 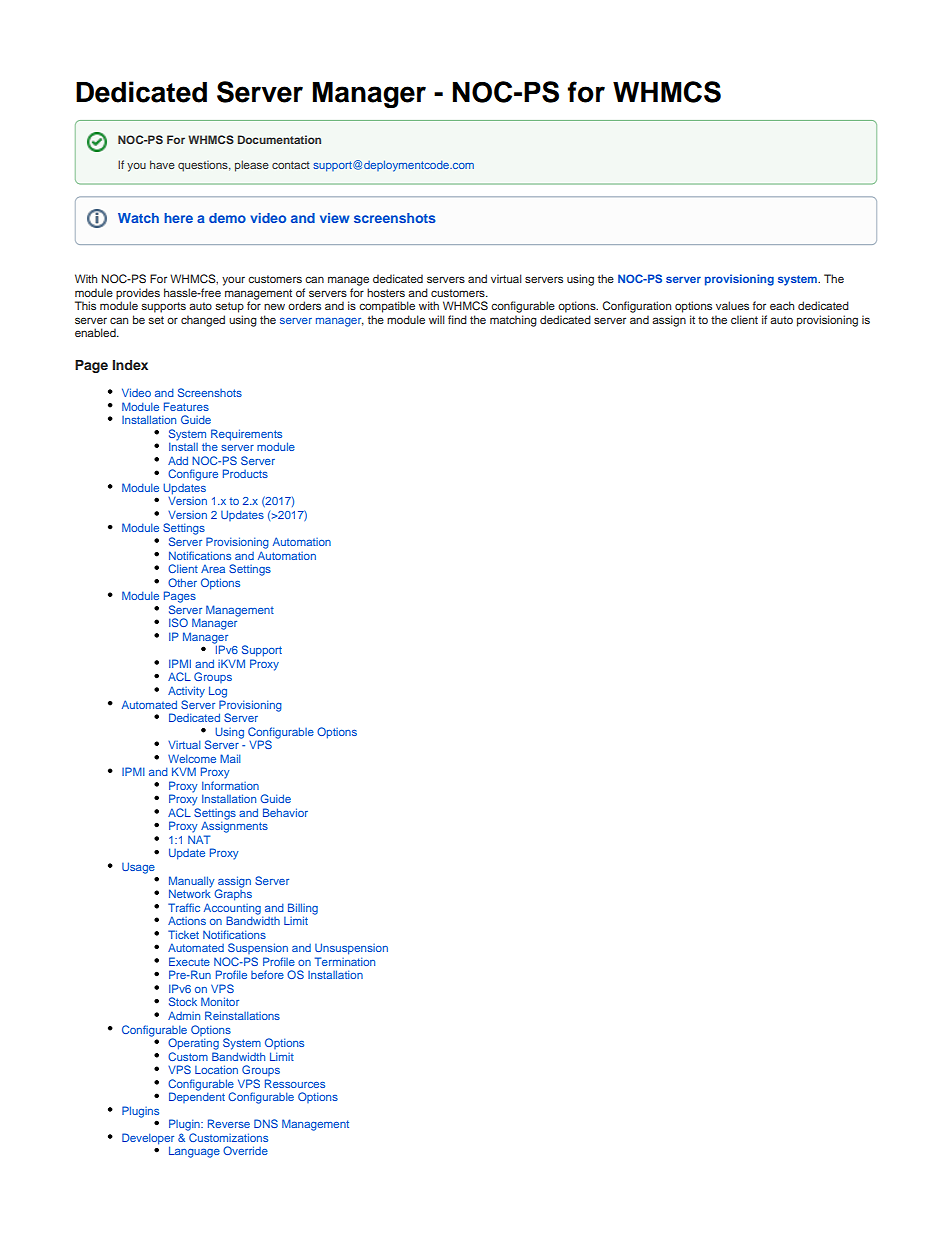 What do you see at coordinates (636, 307) in the image?
I see `Configuration` at bounding box center [636, 307].
